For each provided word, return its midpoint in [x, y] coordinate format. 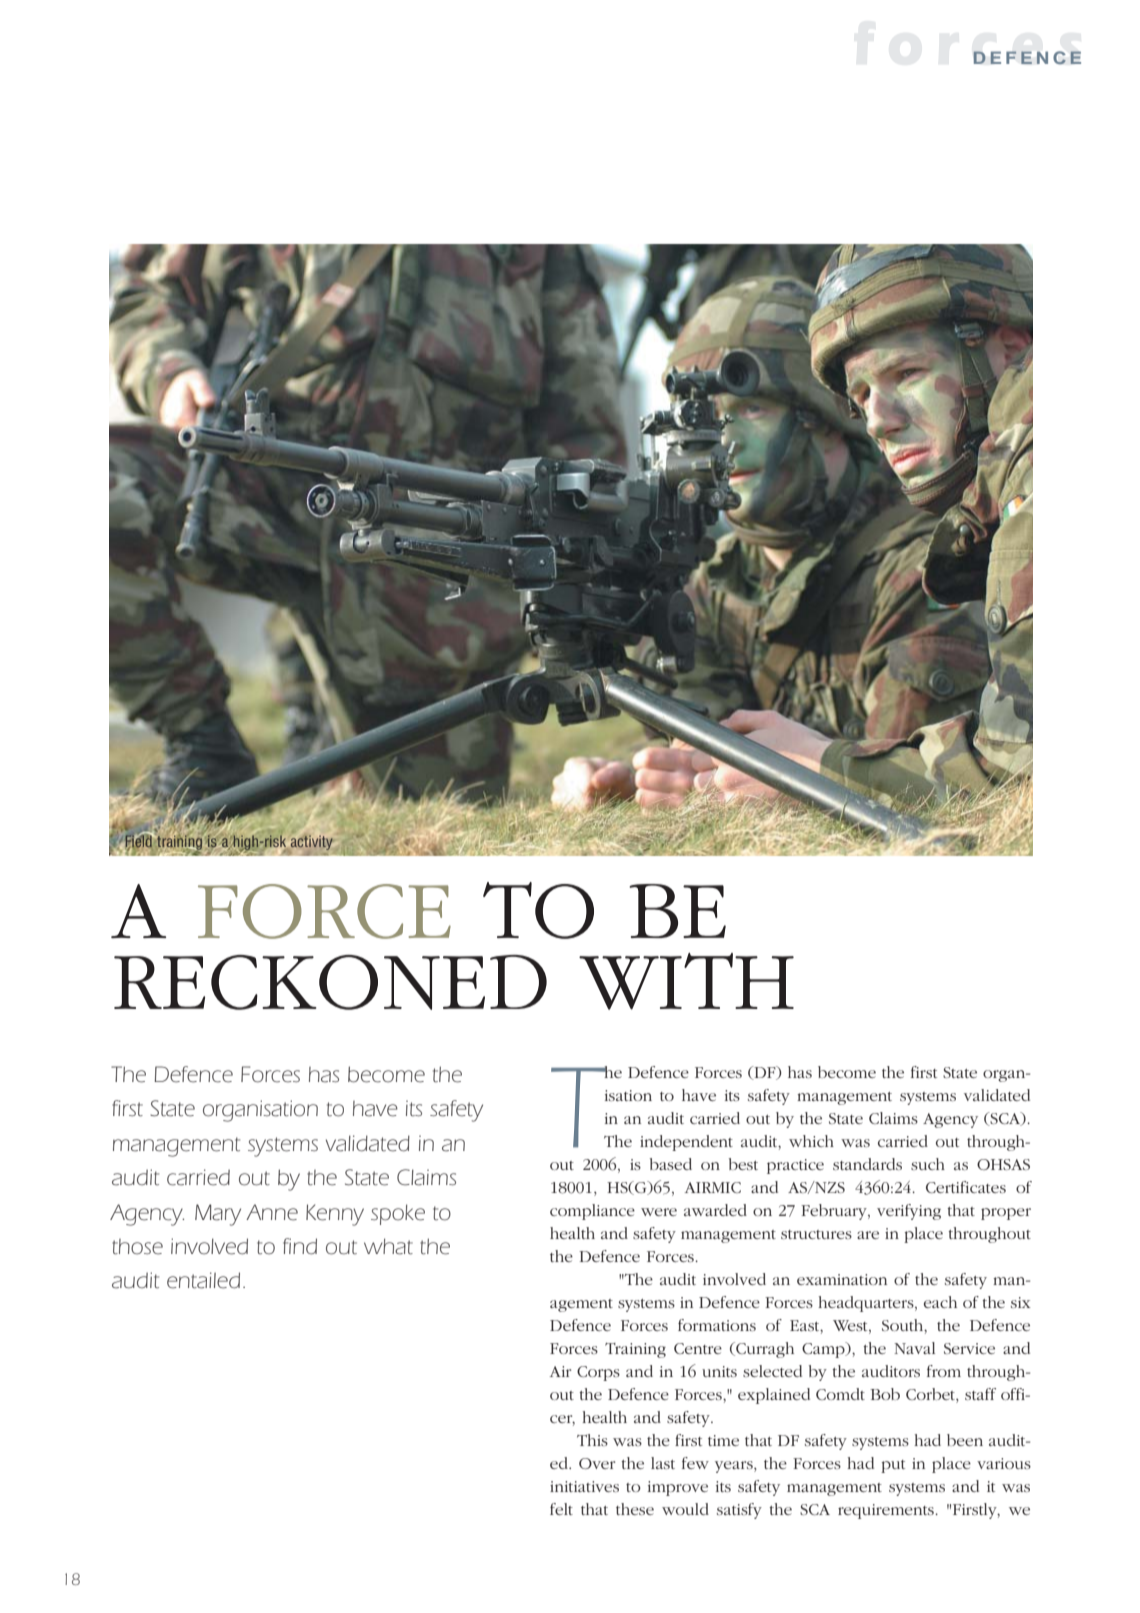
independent [686, 1143]
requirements [887, 1511]
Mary [218, 1215]
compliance [592, 1212]
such [928, 1164]
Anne [272, 1212]
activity [312, 842]
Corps [598, 1373]
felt [561, 1509]
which [811, 1141]
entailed [203, 1280]
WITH [686, 981]
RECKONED [330, 982]
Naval [914, 1348]
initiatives [584, 1486]
